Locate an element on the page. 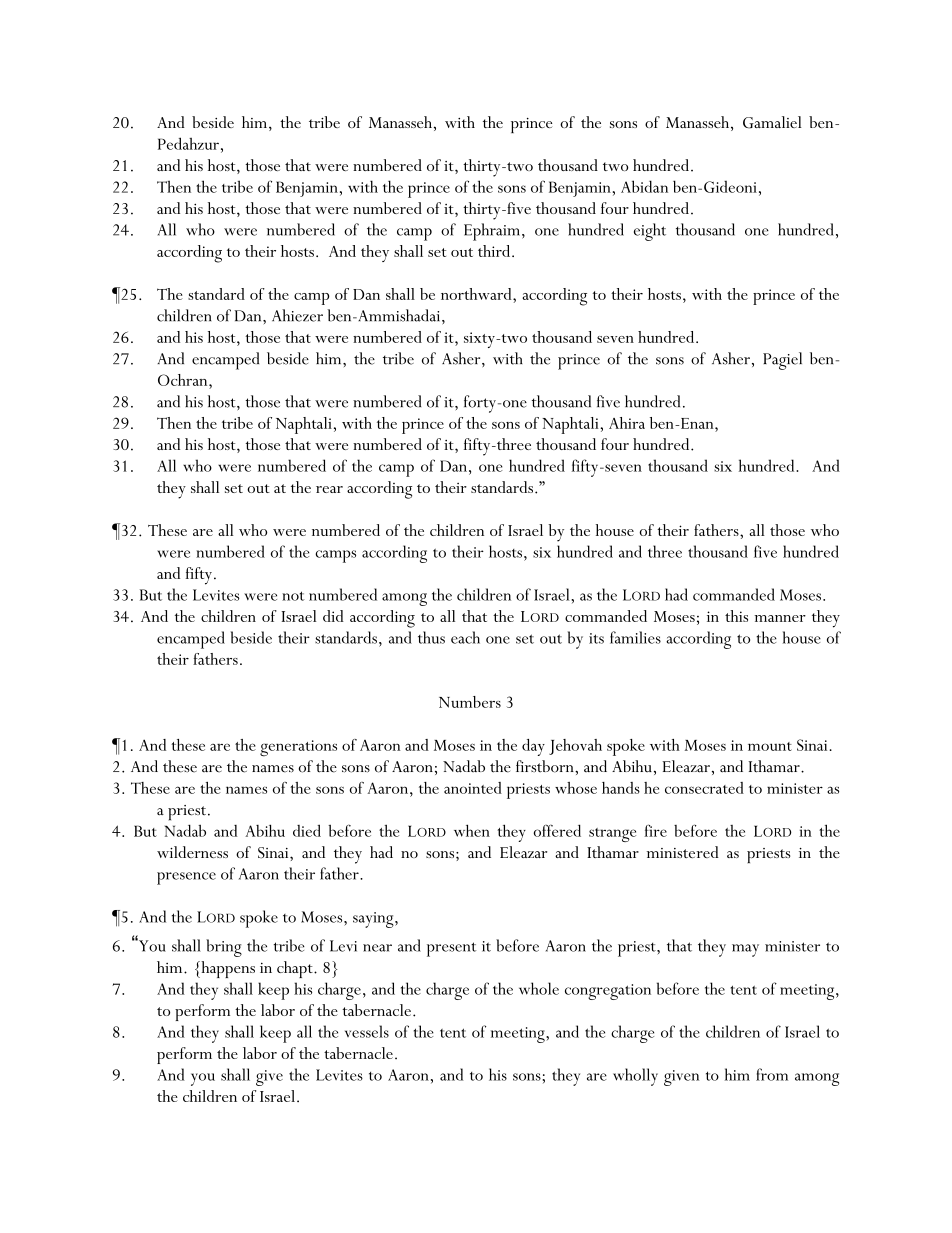  northward is located at coordinates (477, 294).
